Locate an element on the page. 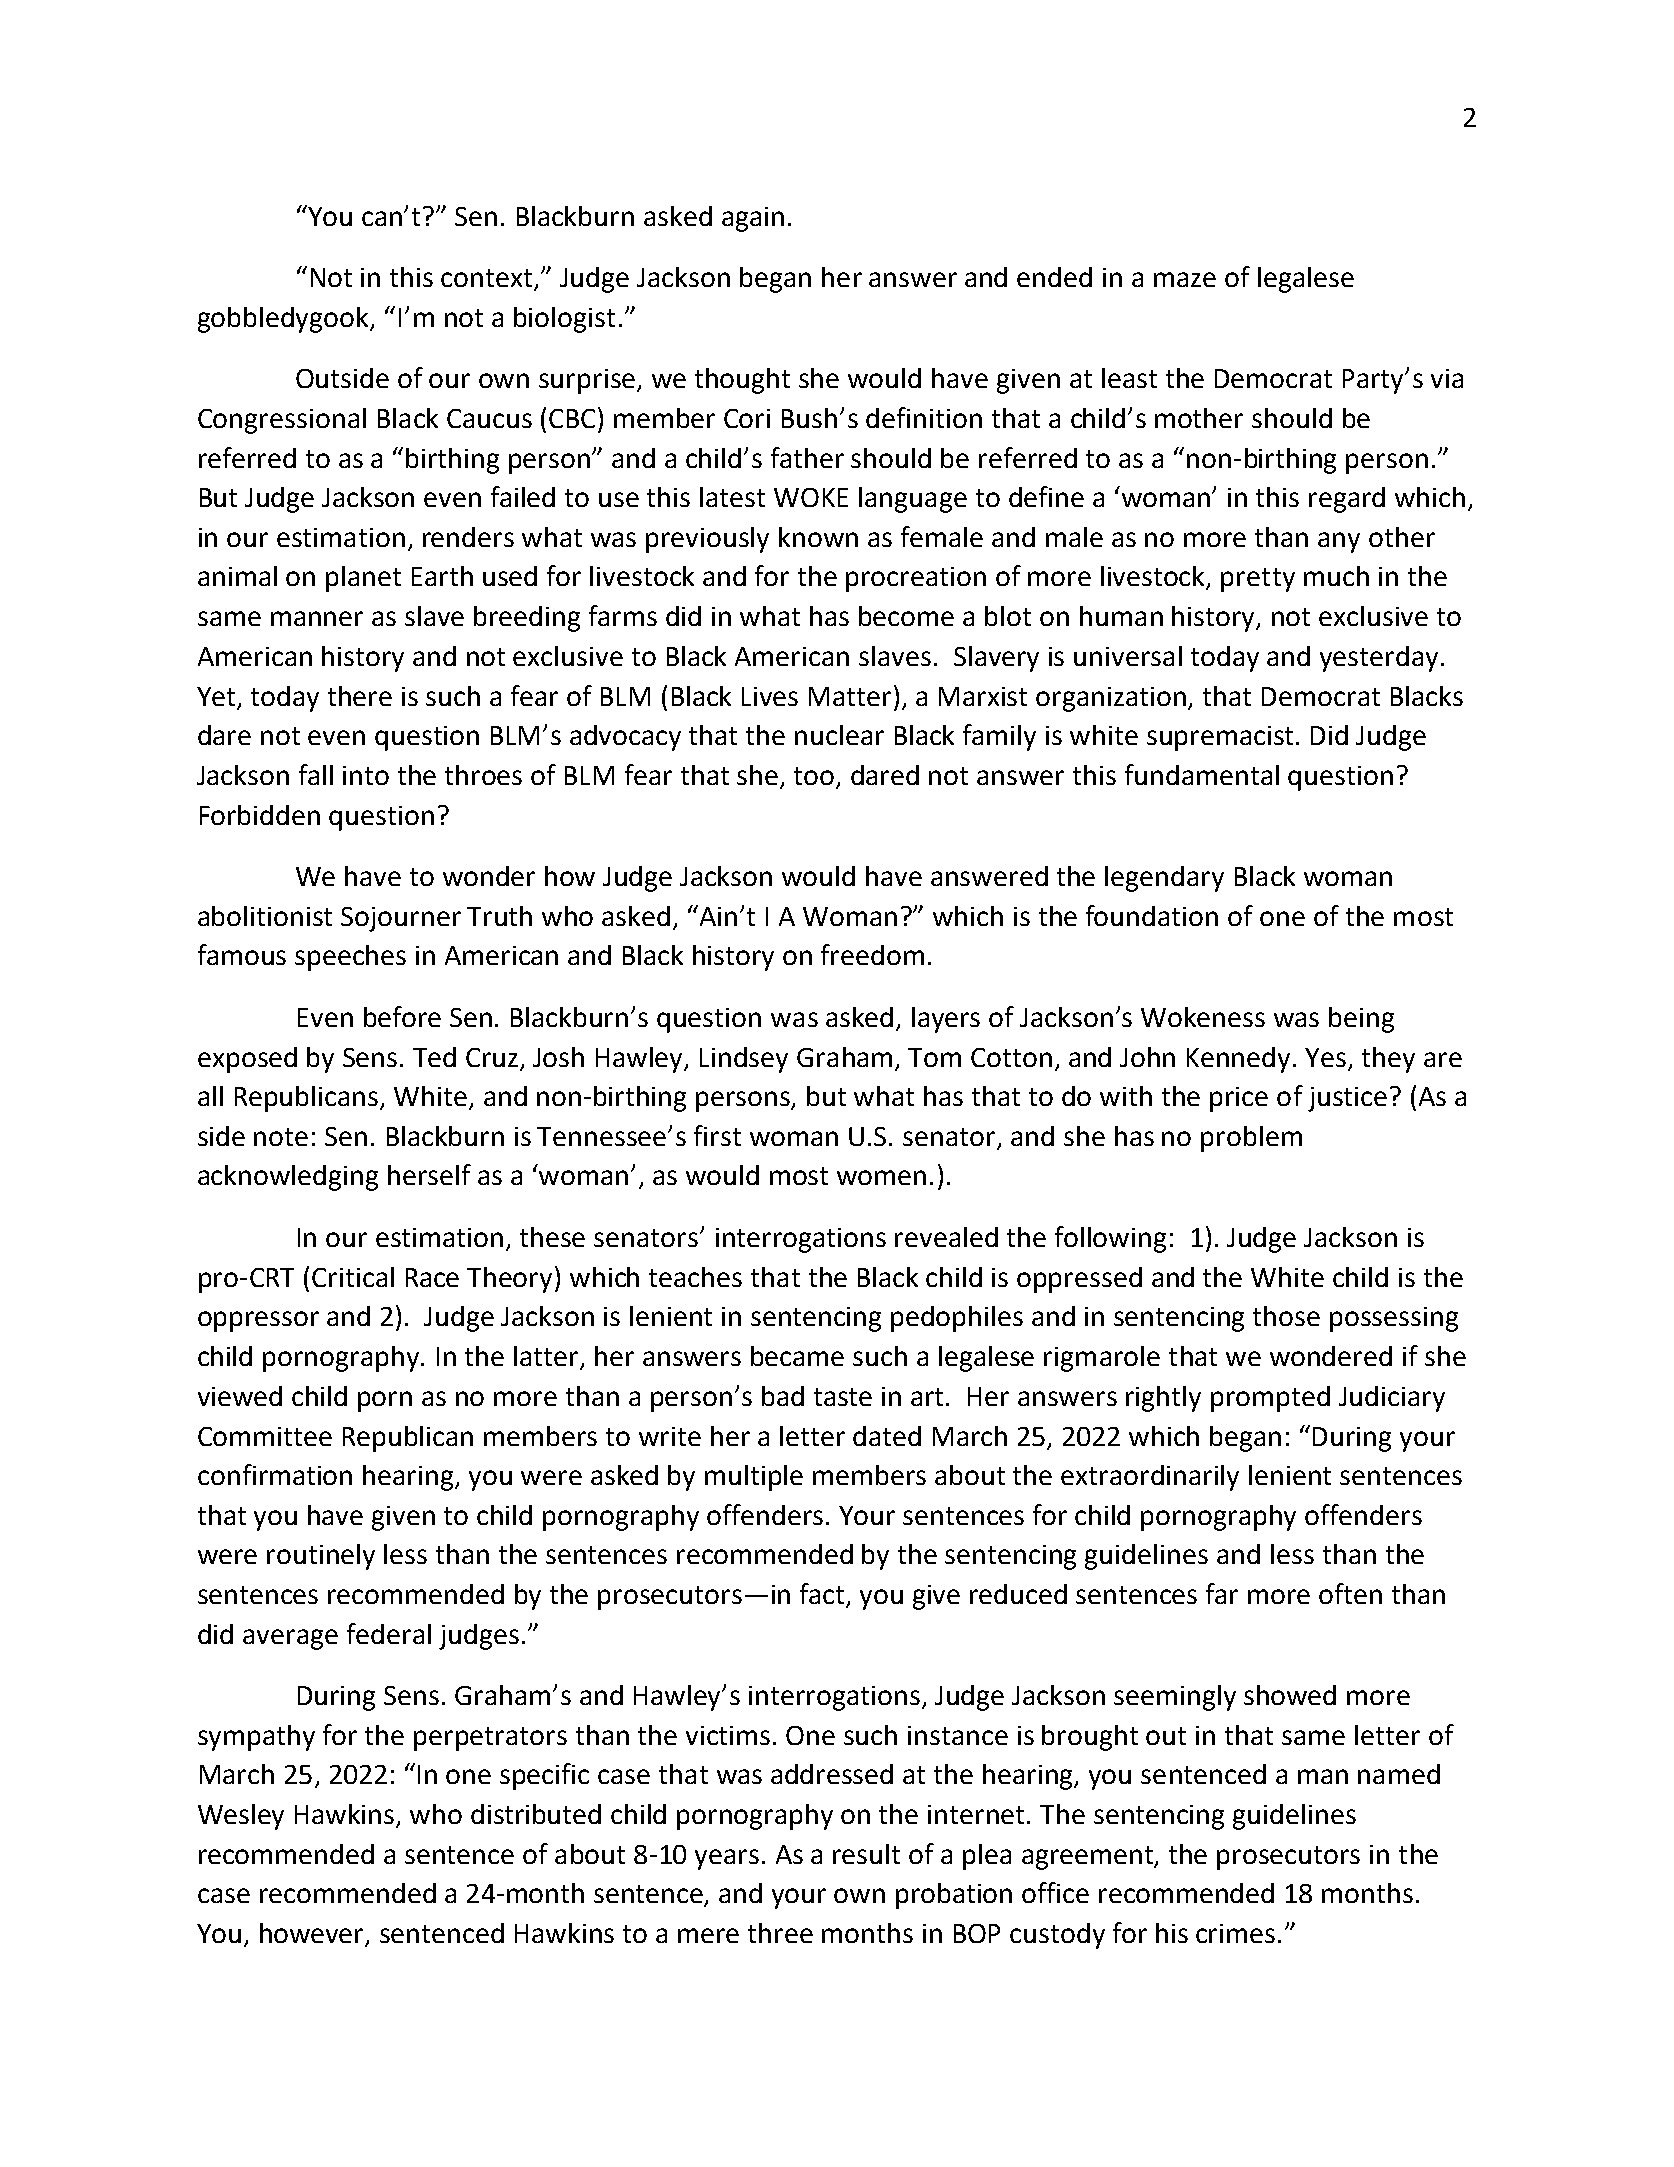  gobbledygook is located at coordinates (285, 320).
